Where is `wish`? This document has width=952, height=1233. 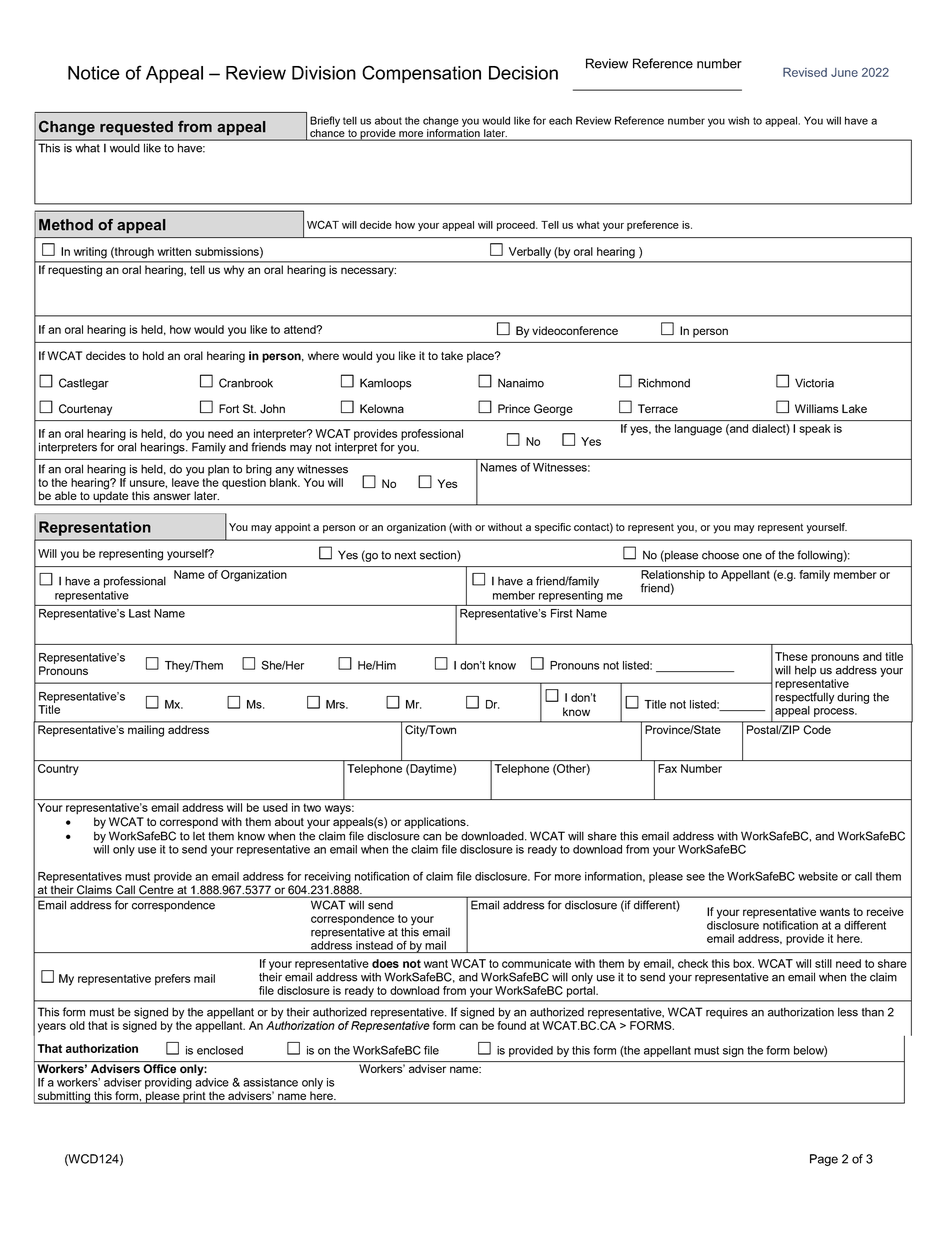 wish is located at coordinates (738, 120).
